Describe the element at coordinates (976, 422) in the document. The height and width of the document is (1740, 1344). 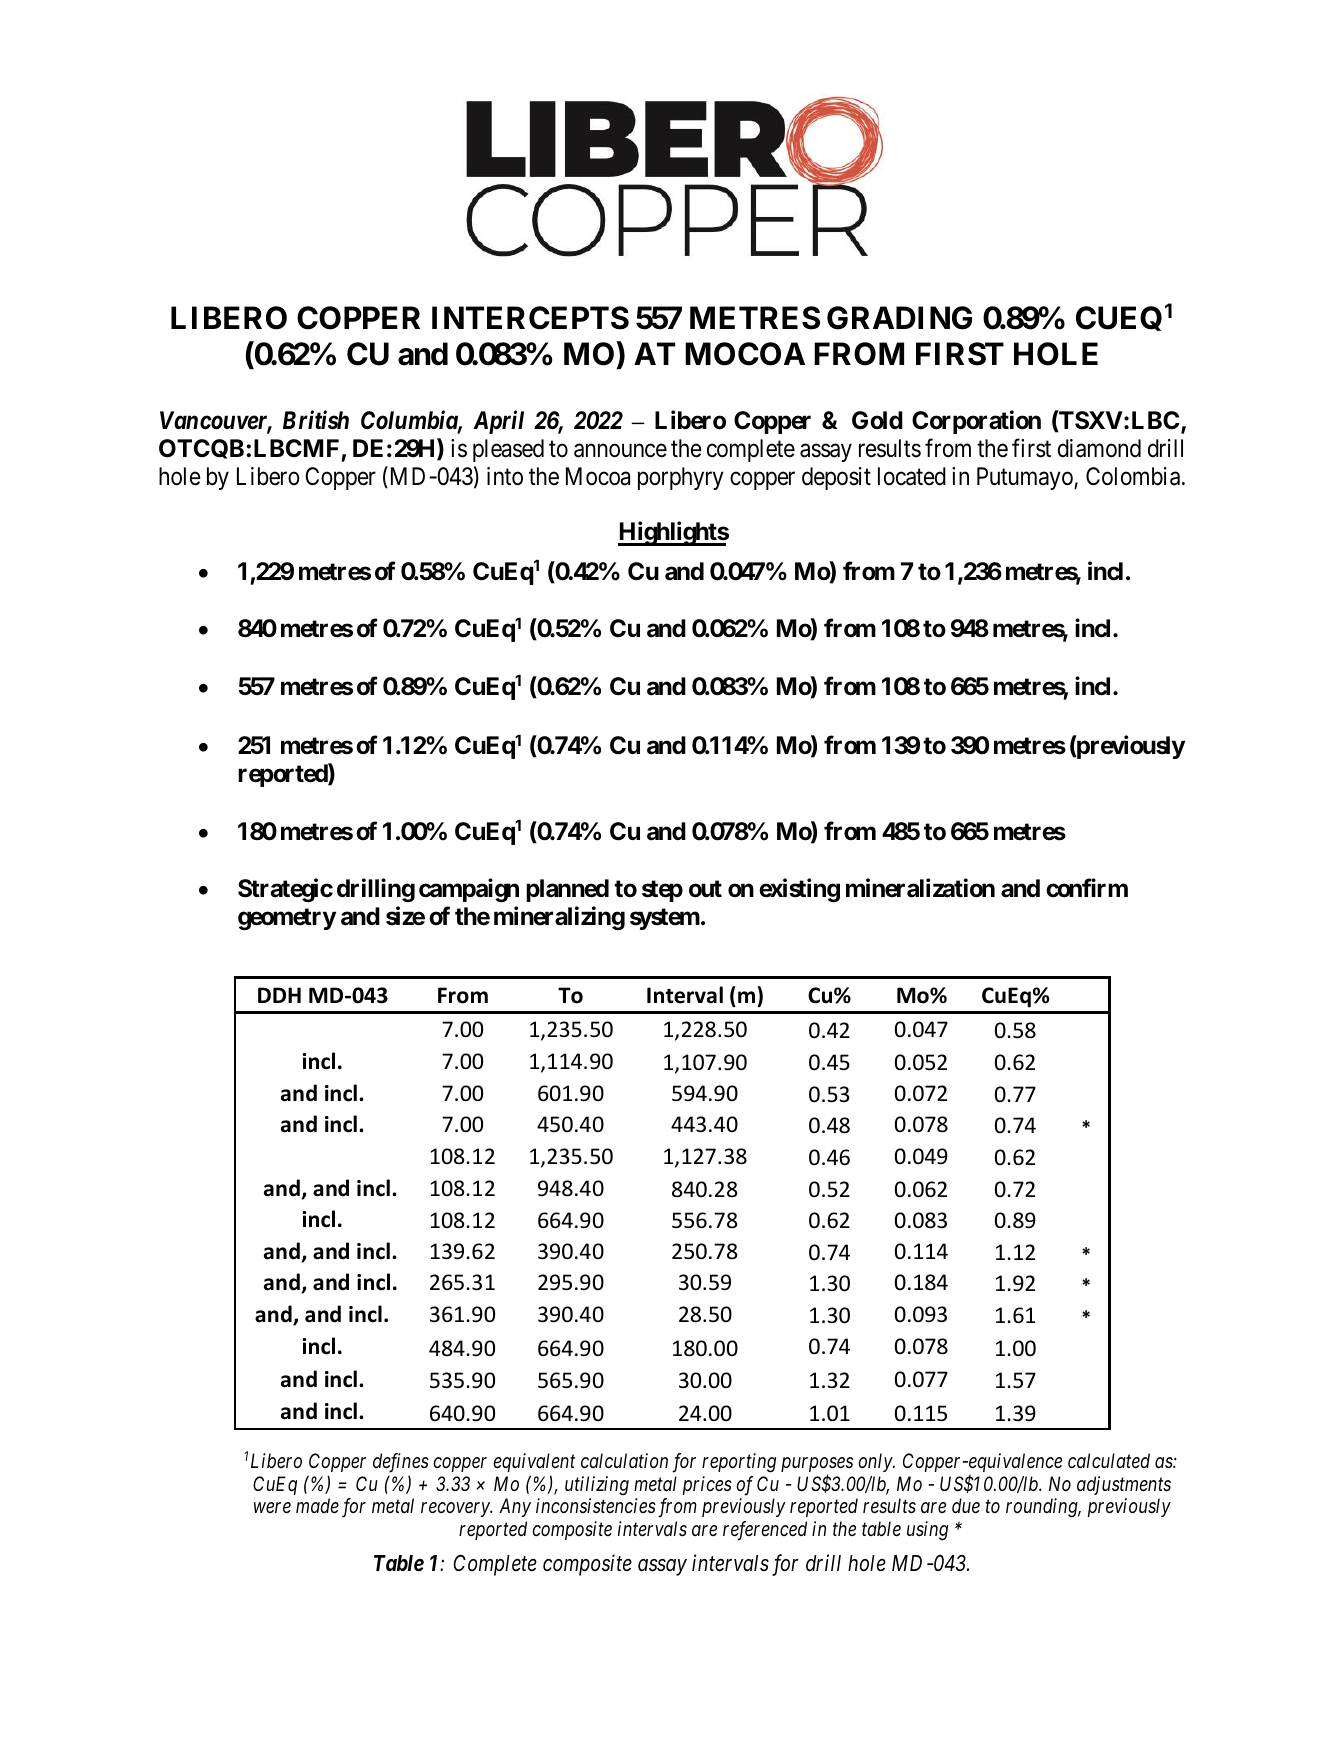
I see `Corporation` at that location.
